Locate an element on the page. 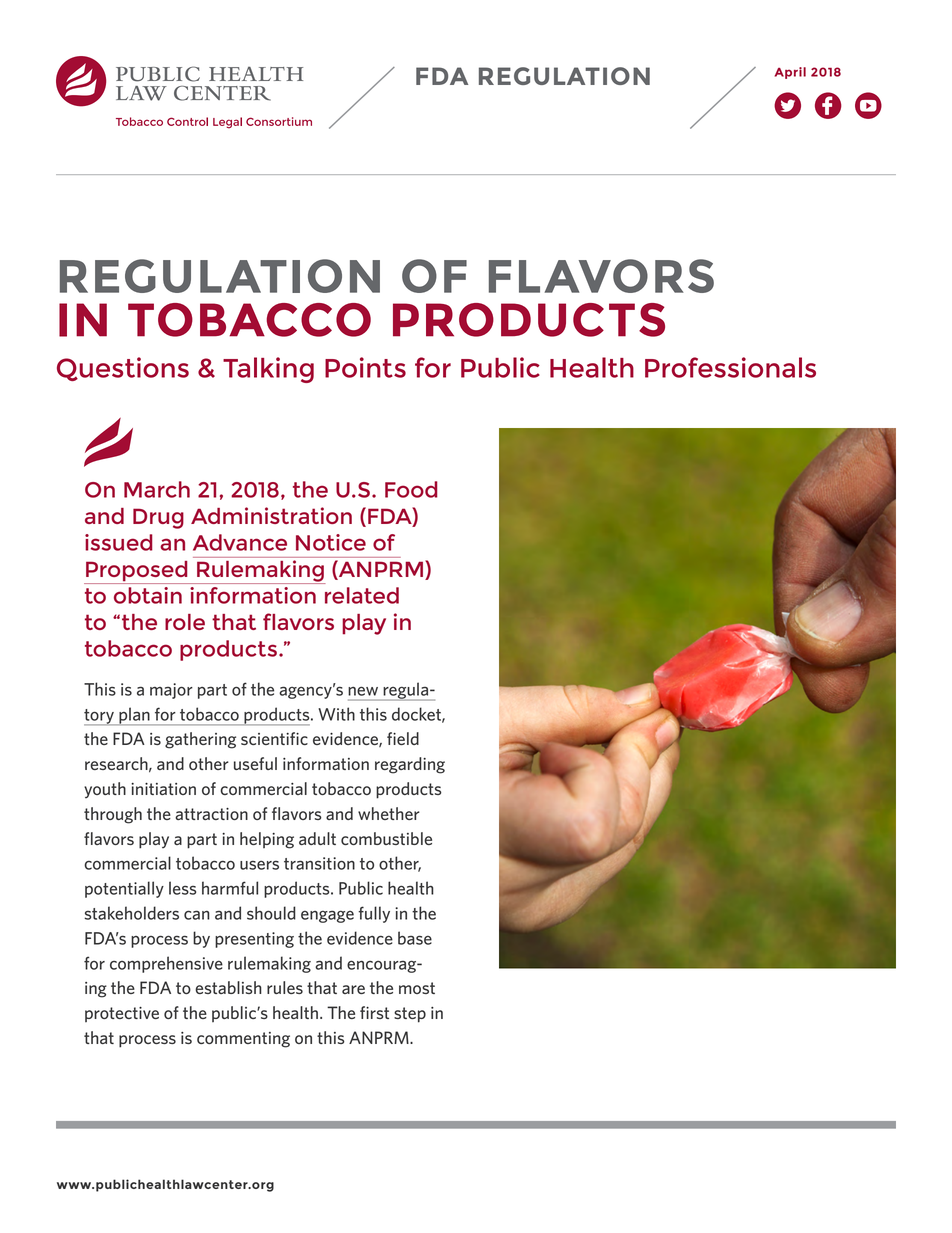  Food is located at coordinates (411, 489).
